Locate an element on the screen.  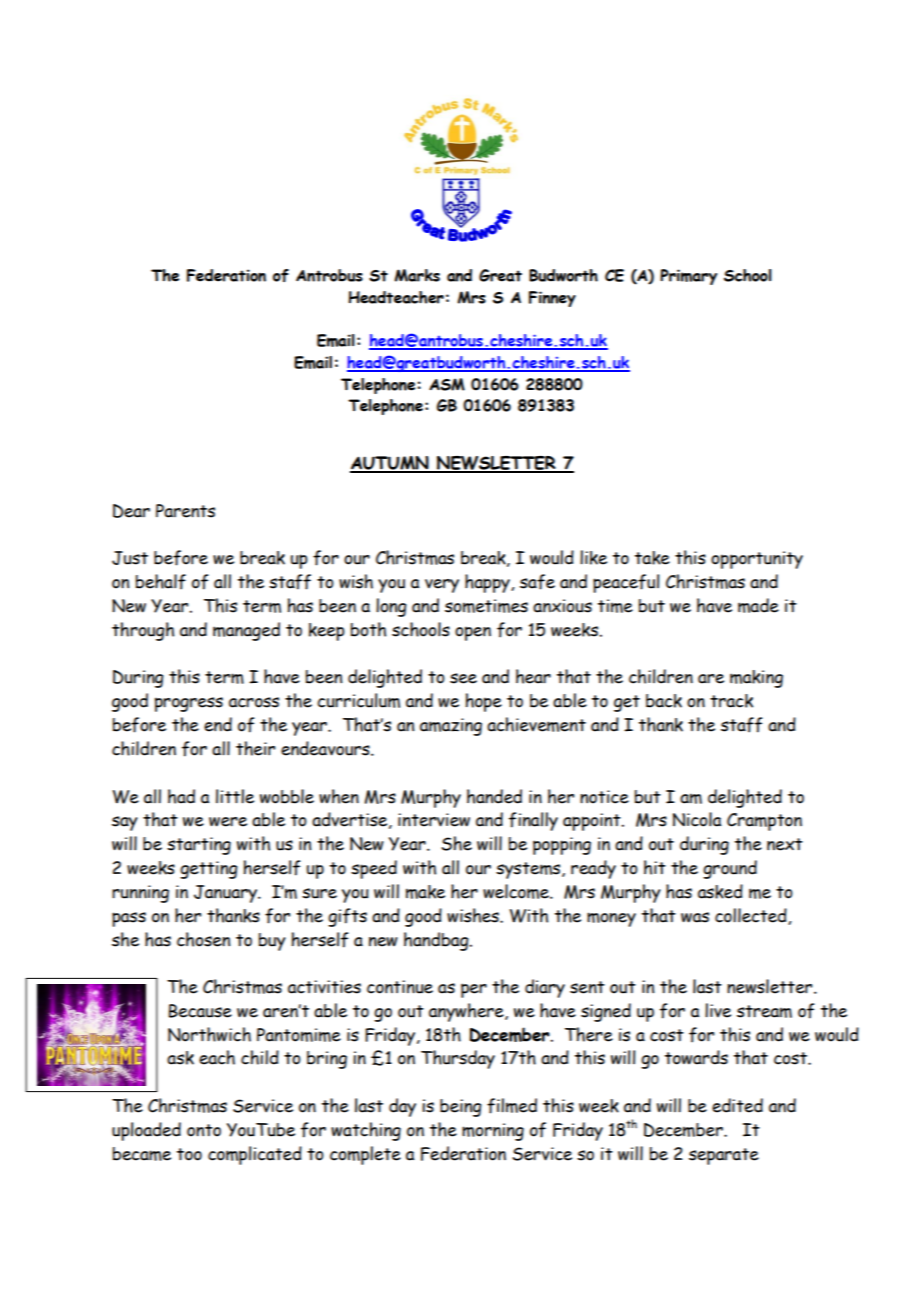
being is located at coordinates (461, 1108).
